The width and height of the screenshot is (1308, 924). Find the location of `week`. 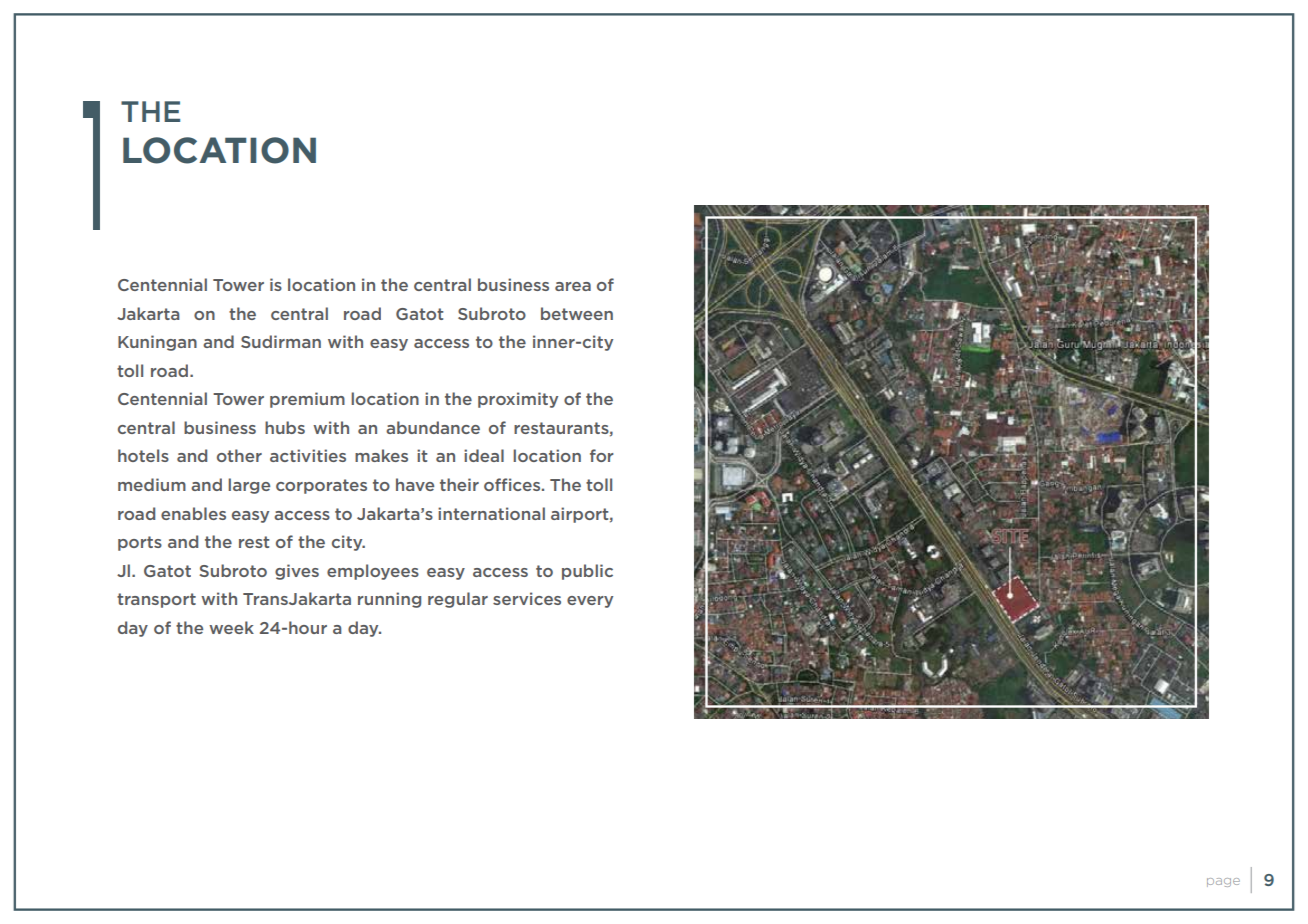

week is located at coordinates (231, 627).
